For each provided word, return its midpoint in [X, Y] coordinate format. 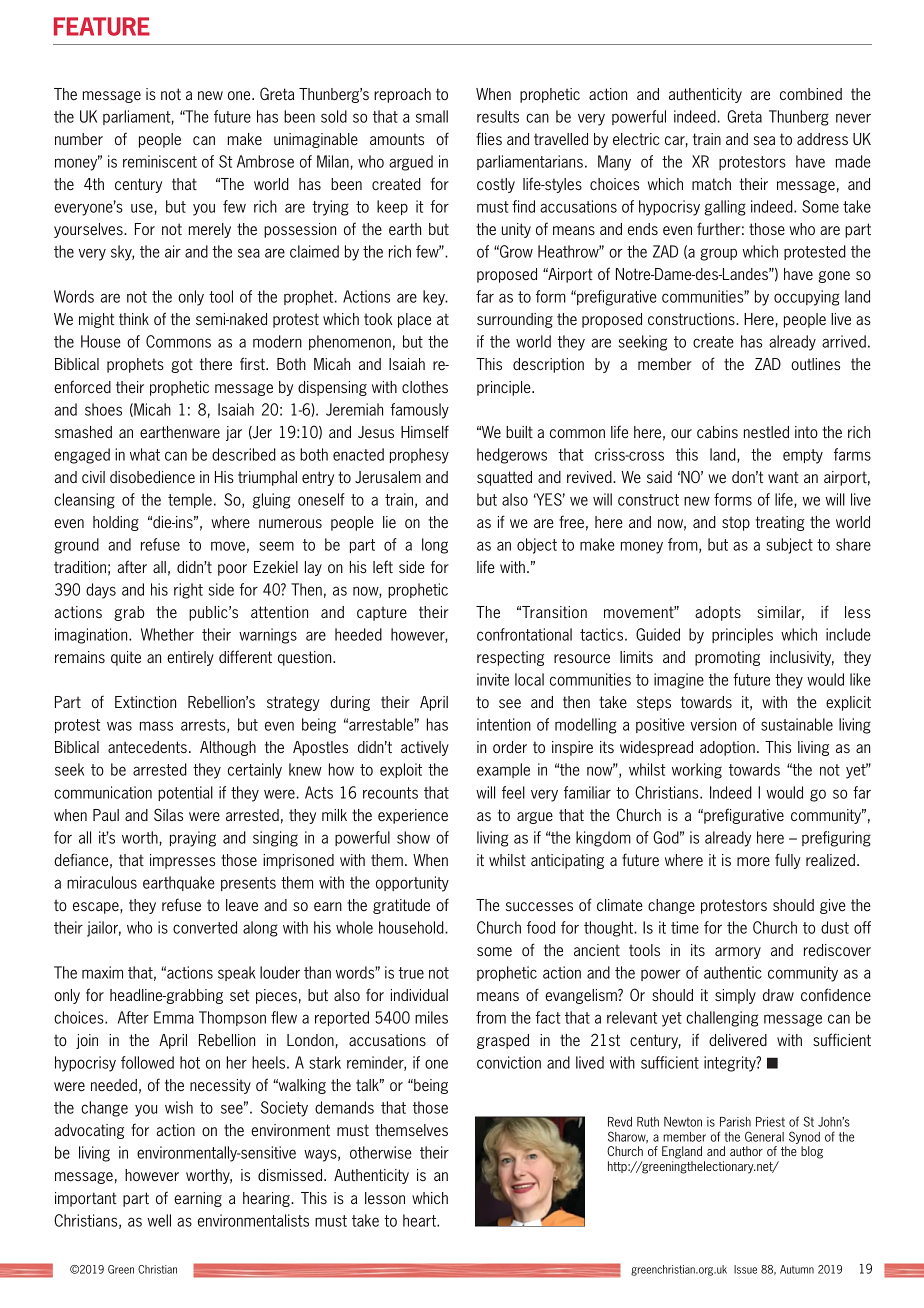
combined [811, 94]
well [159, 1220]
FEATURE [102, 26]
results [498, 116]
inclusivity [802, 658]
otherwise [381, 1152]
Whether [167, 634]
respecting [510, 658]
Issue [745, 1269]
